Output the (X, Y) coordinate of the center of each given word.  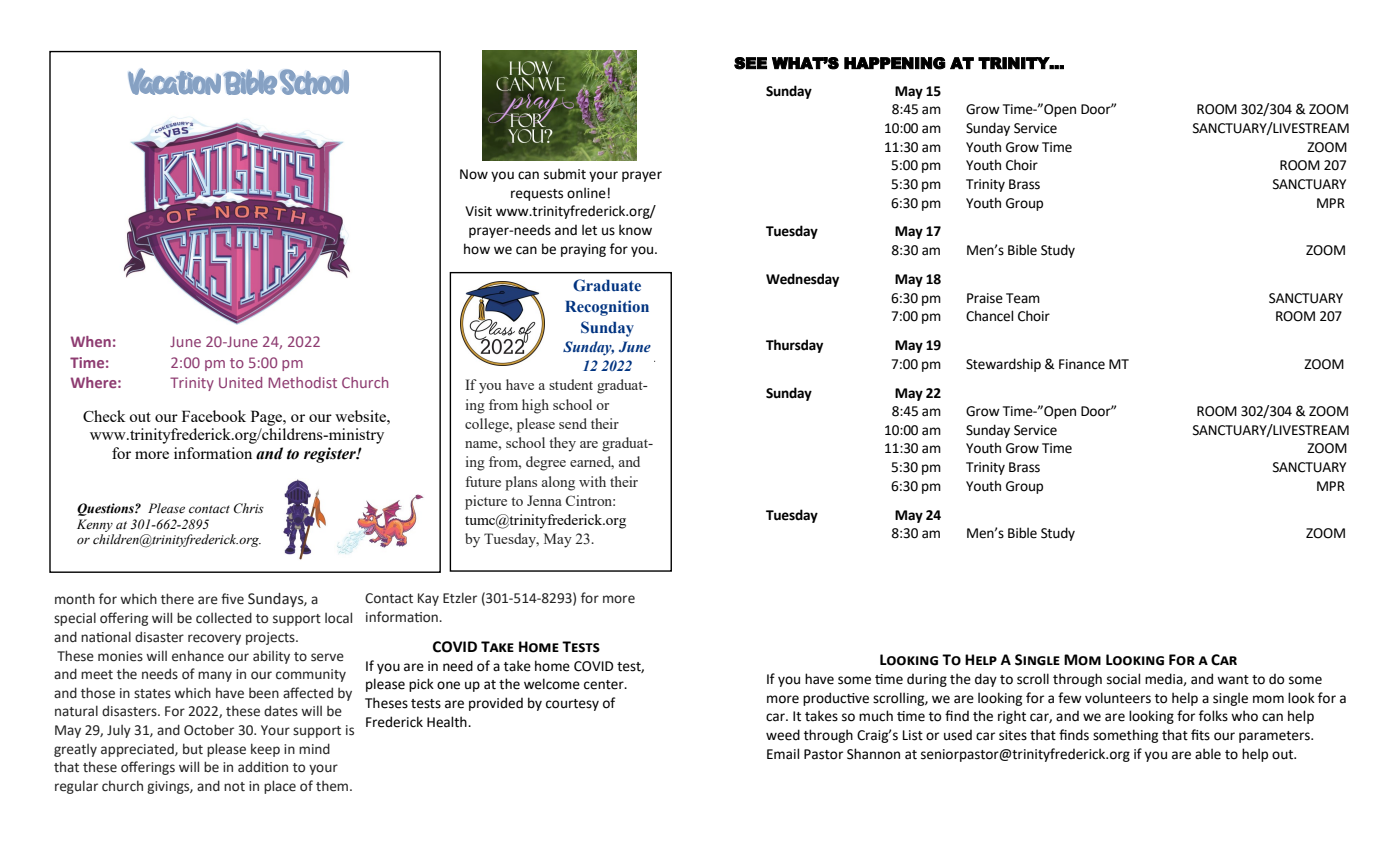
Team (1023, 298)
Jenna (544, 500)
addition (263, 767)
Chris (249, 508)
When (91, 341)
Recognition (607, 308)
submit (565, 174)
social (1123, 679)
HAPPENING (895, 63)
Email (783, 754)
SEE (750, 63)
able (1208, 754)
